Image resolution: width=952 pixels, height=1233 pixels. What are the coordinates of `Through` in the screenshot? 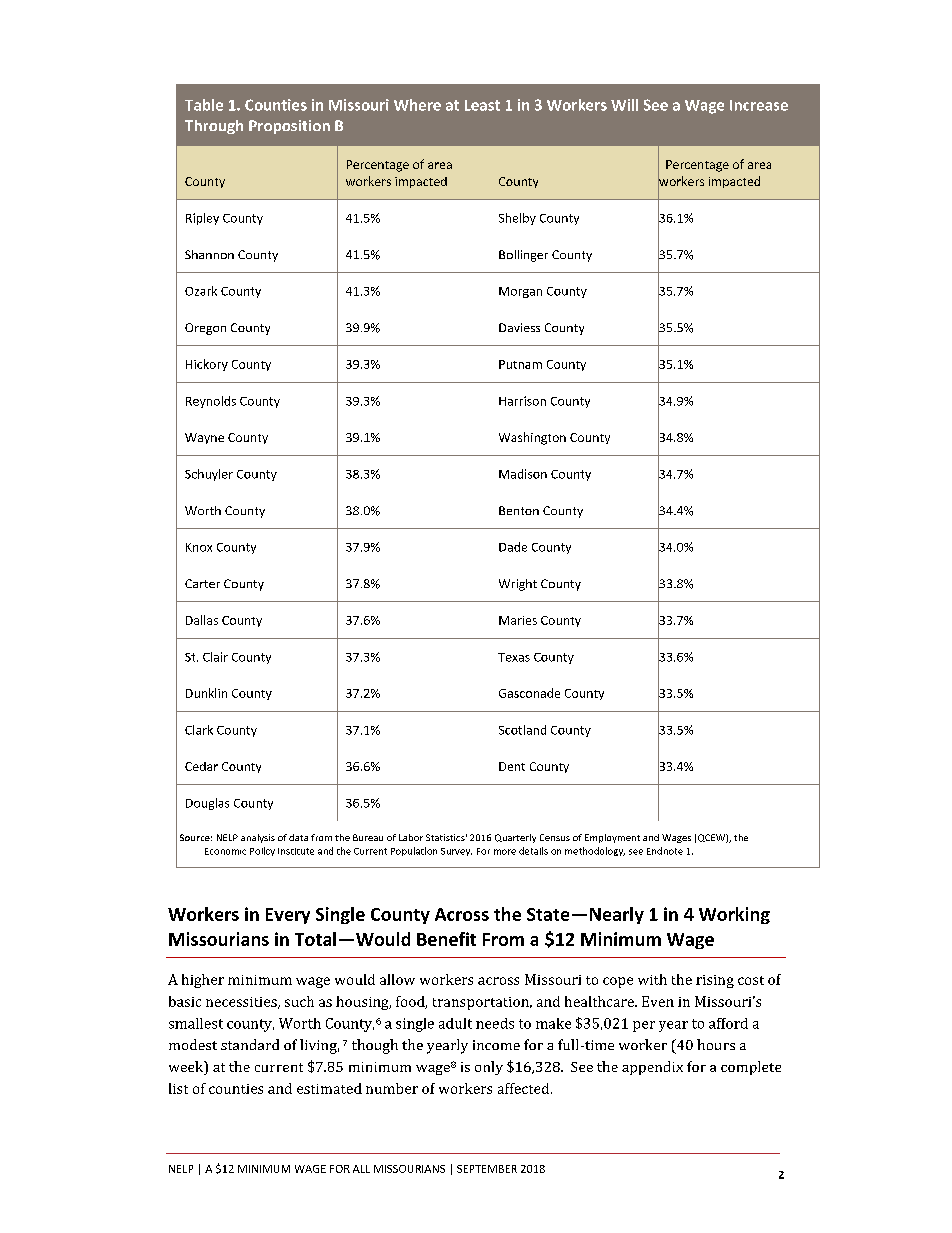 It's located at (214, 127).
